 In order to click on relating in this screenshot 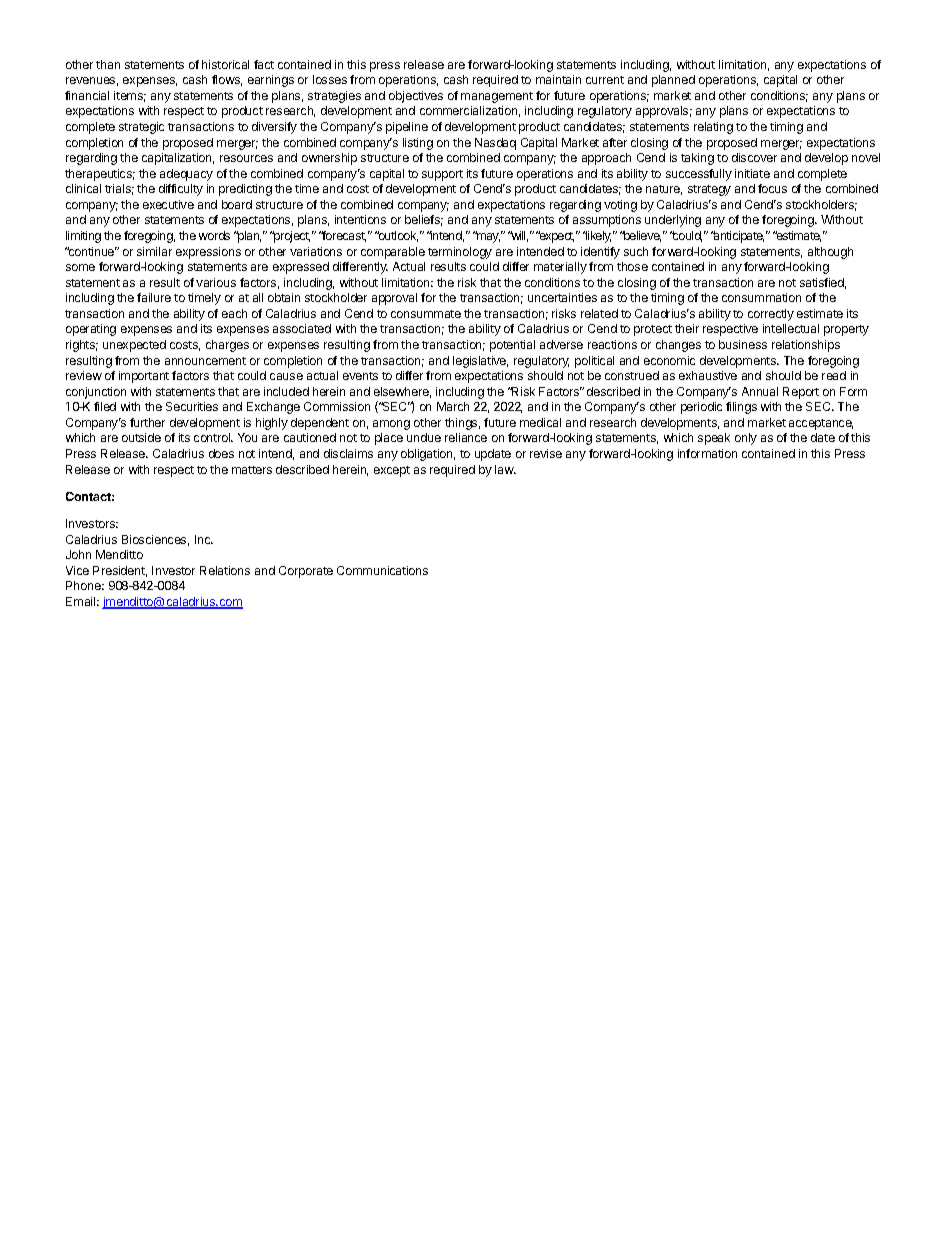, I will do `click(713, 128)`.
